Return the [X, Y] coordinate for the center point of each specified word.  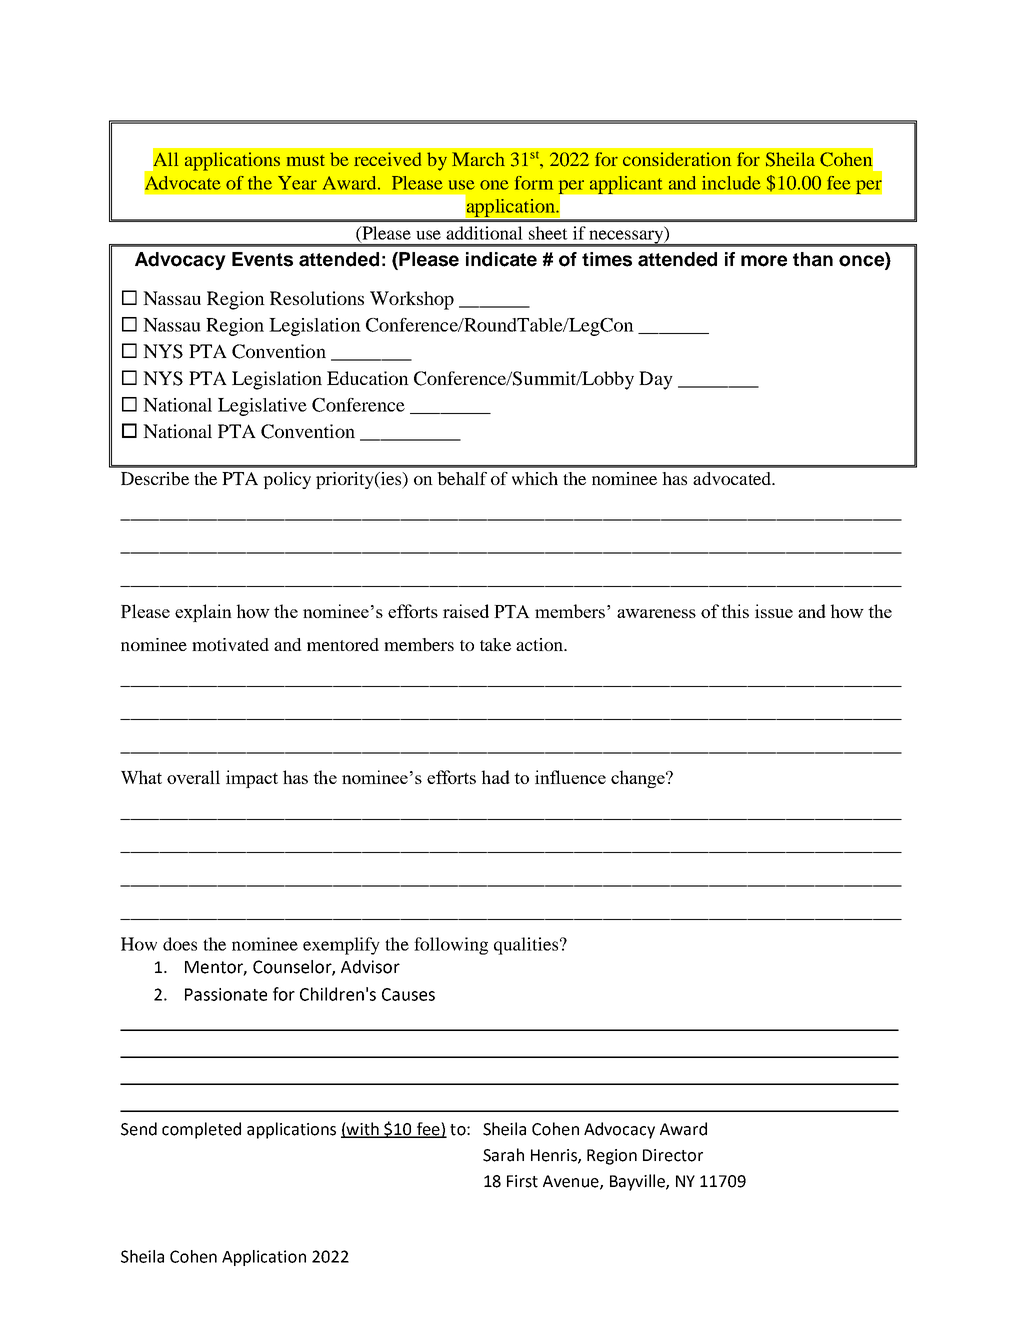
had [496, 777]
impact [252, 779]
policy [287, 480]
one [494, 185]
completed [201, 1130]
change [639, 779]
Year [297, 183]
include [731, 183]
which [535, 478]
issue [774, 611]
